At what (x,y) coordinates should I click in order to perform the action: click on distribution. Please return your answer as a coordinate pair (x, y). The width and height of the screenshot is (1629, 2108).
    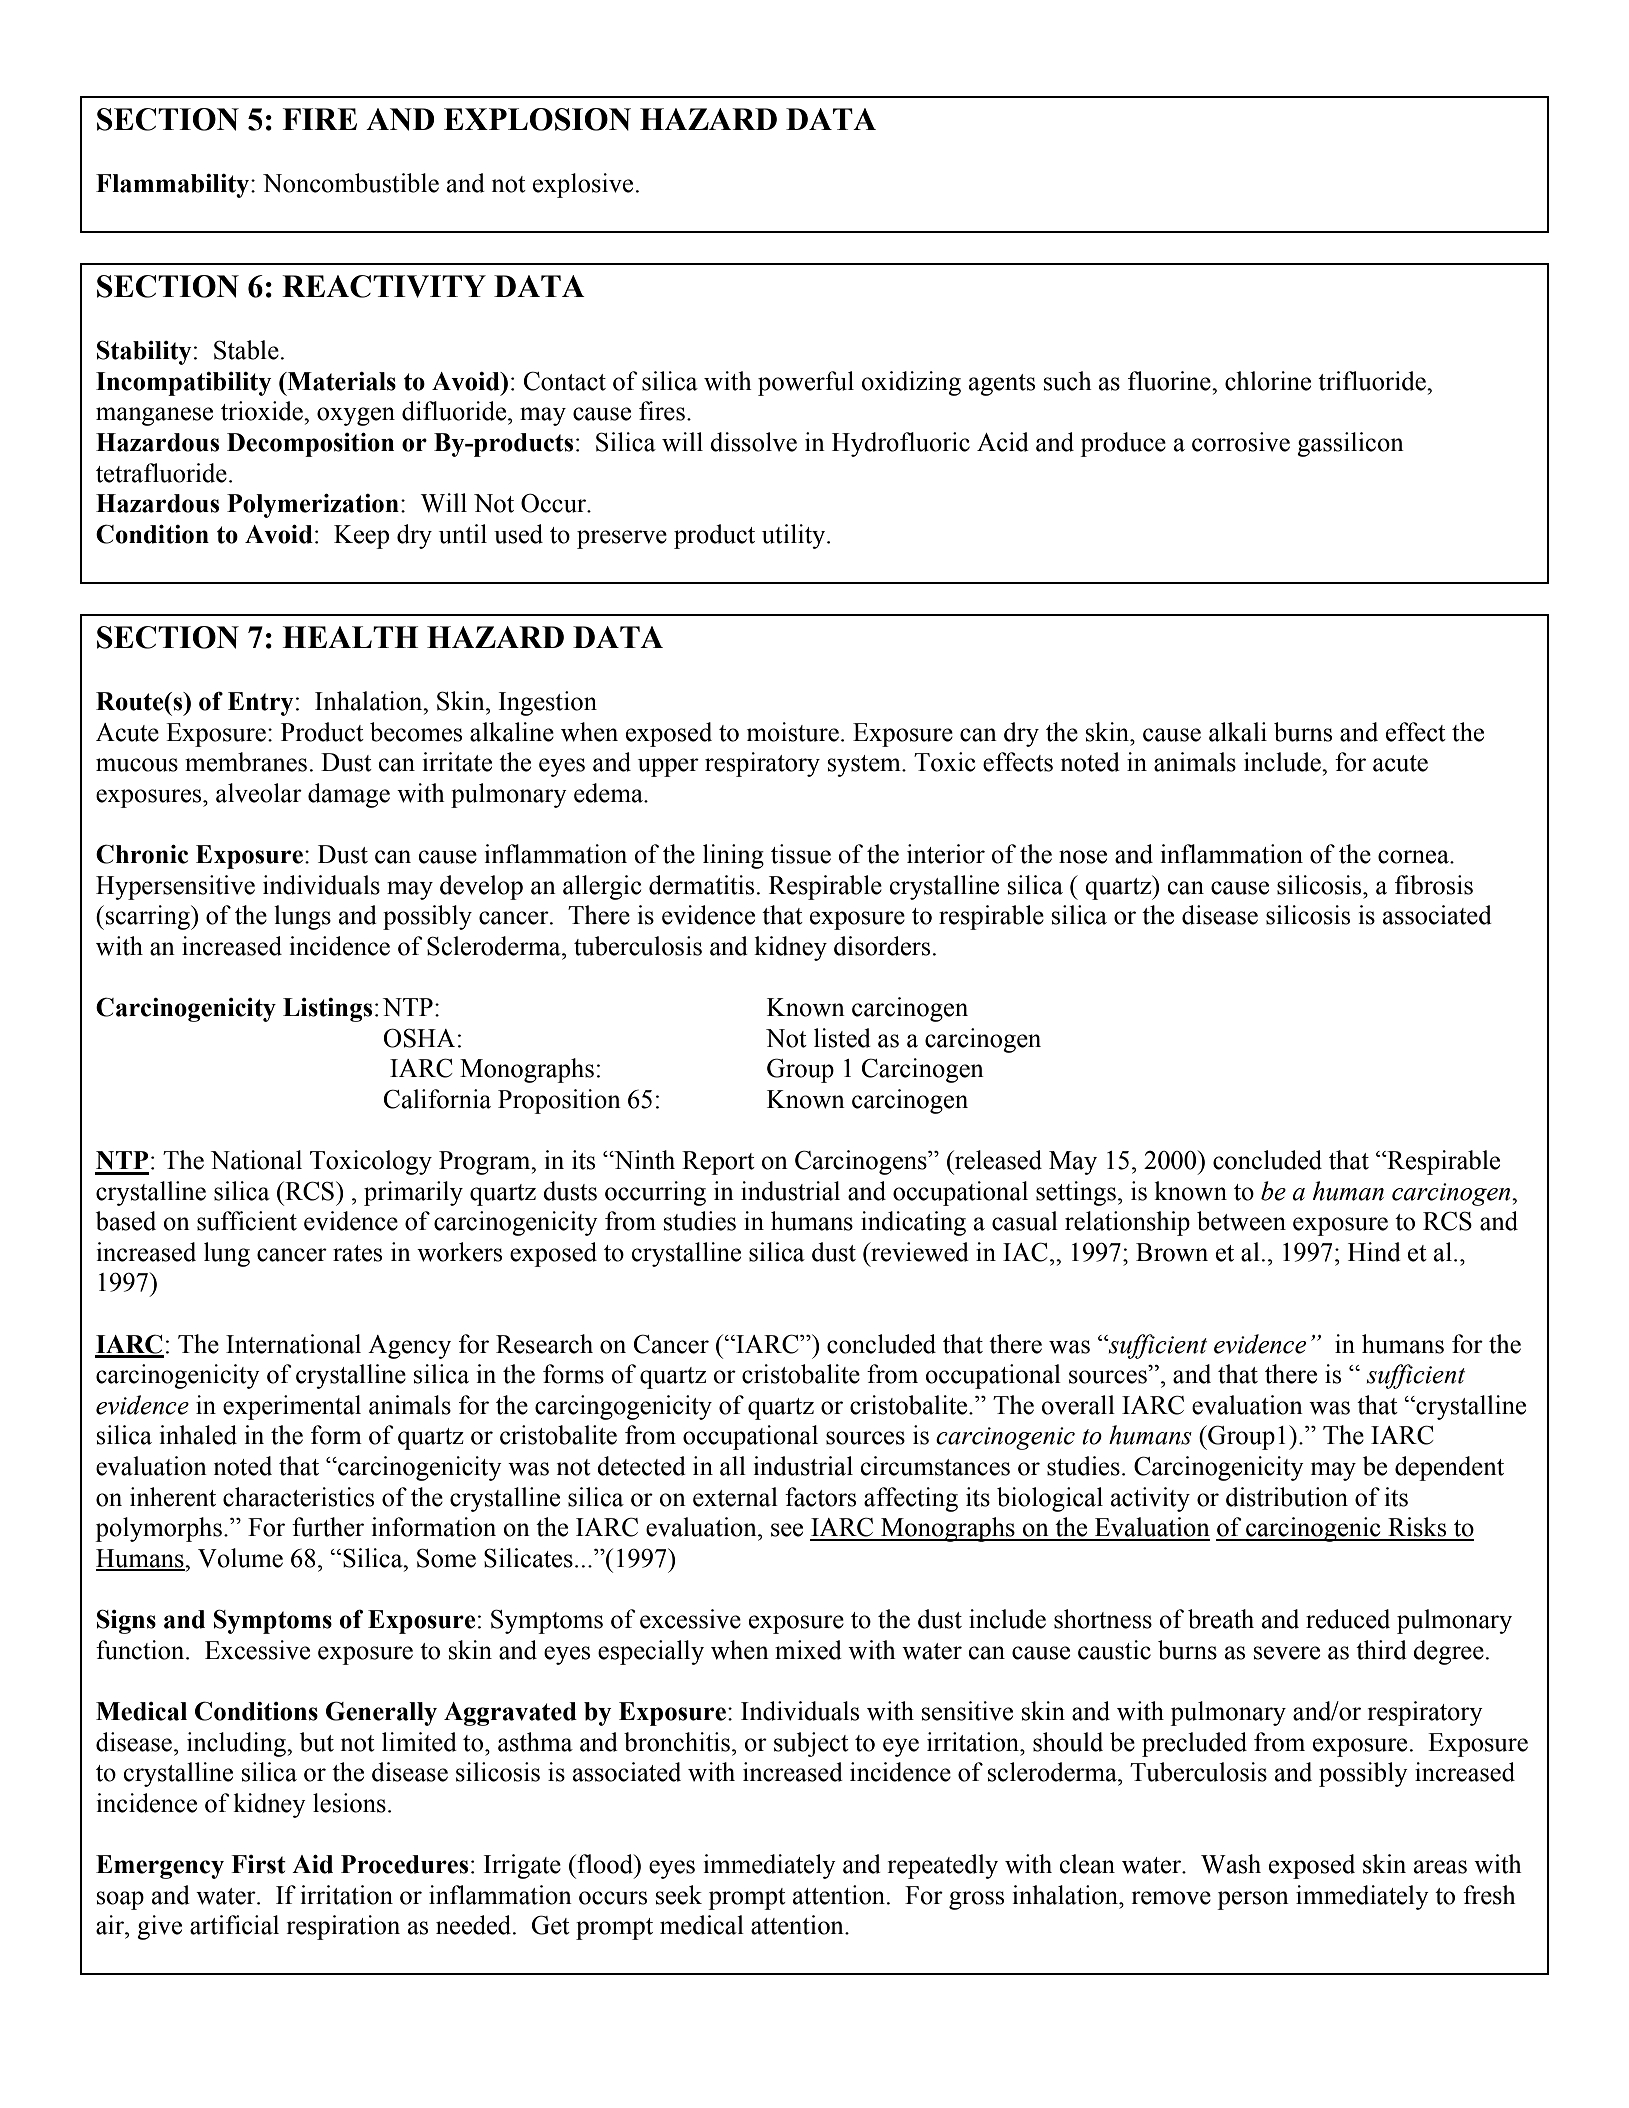
    Looking at the image, I should click on (1287, 1497).
